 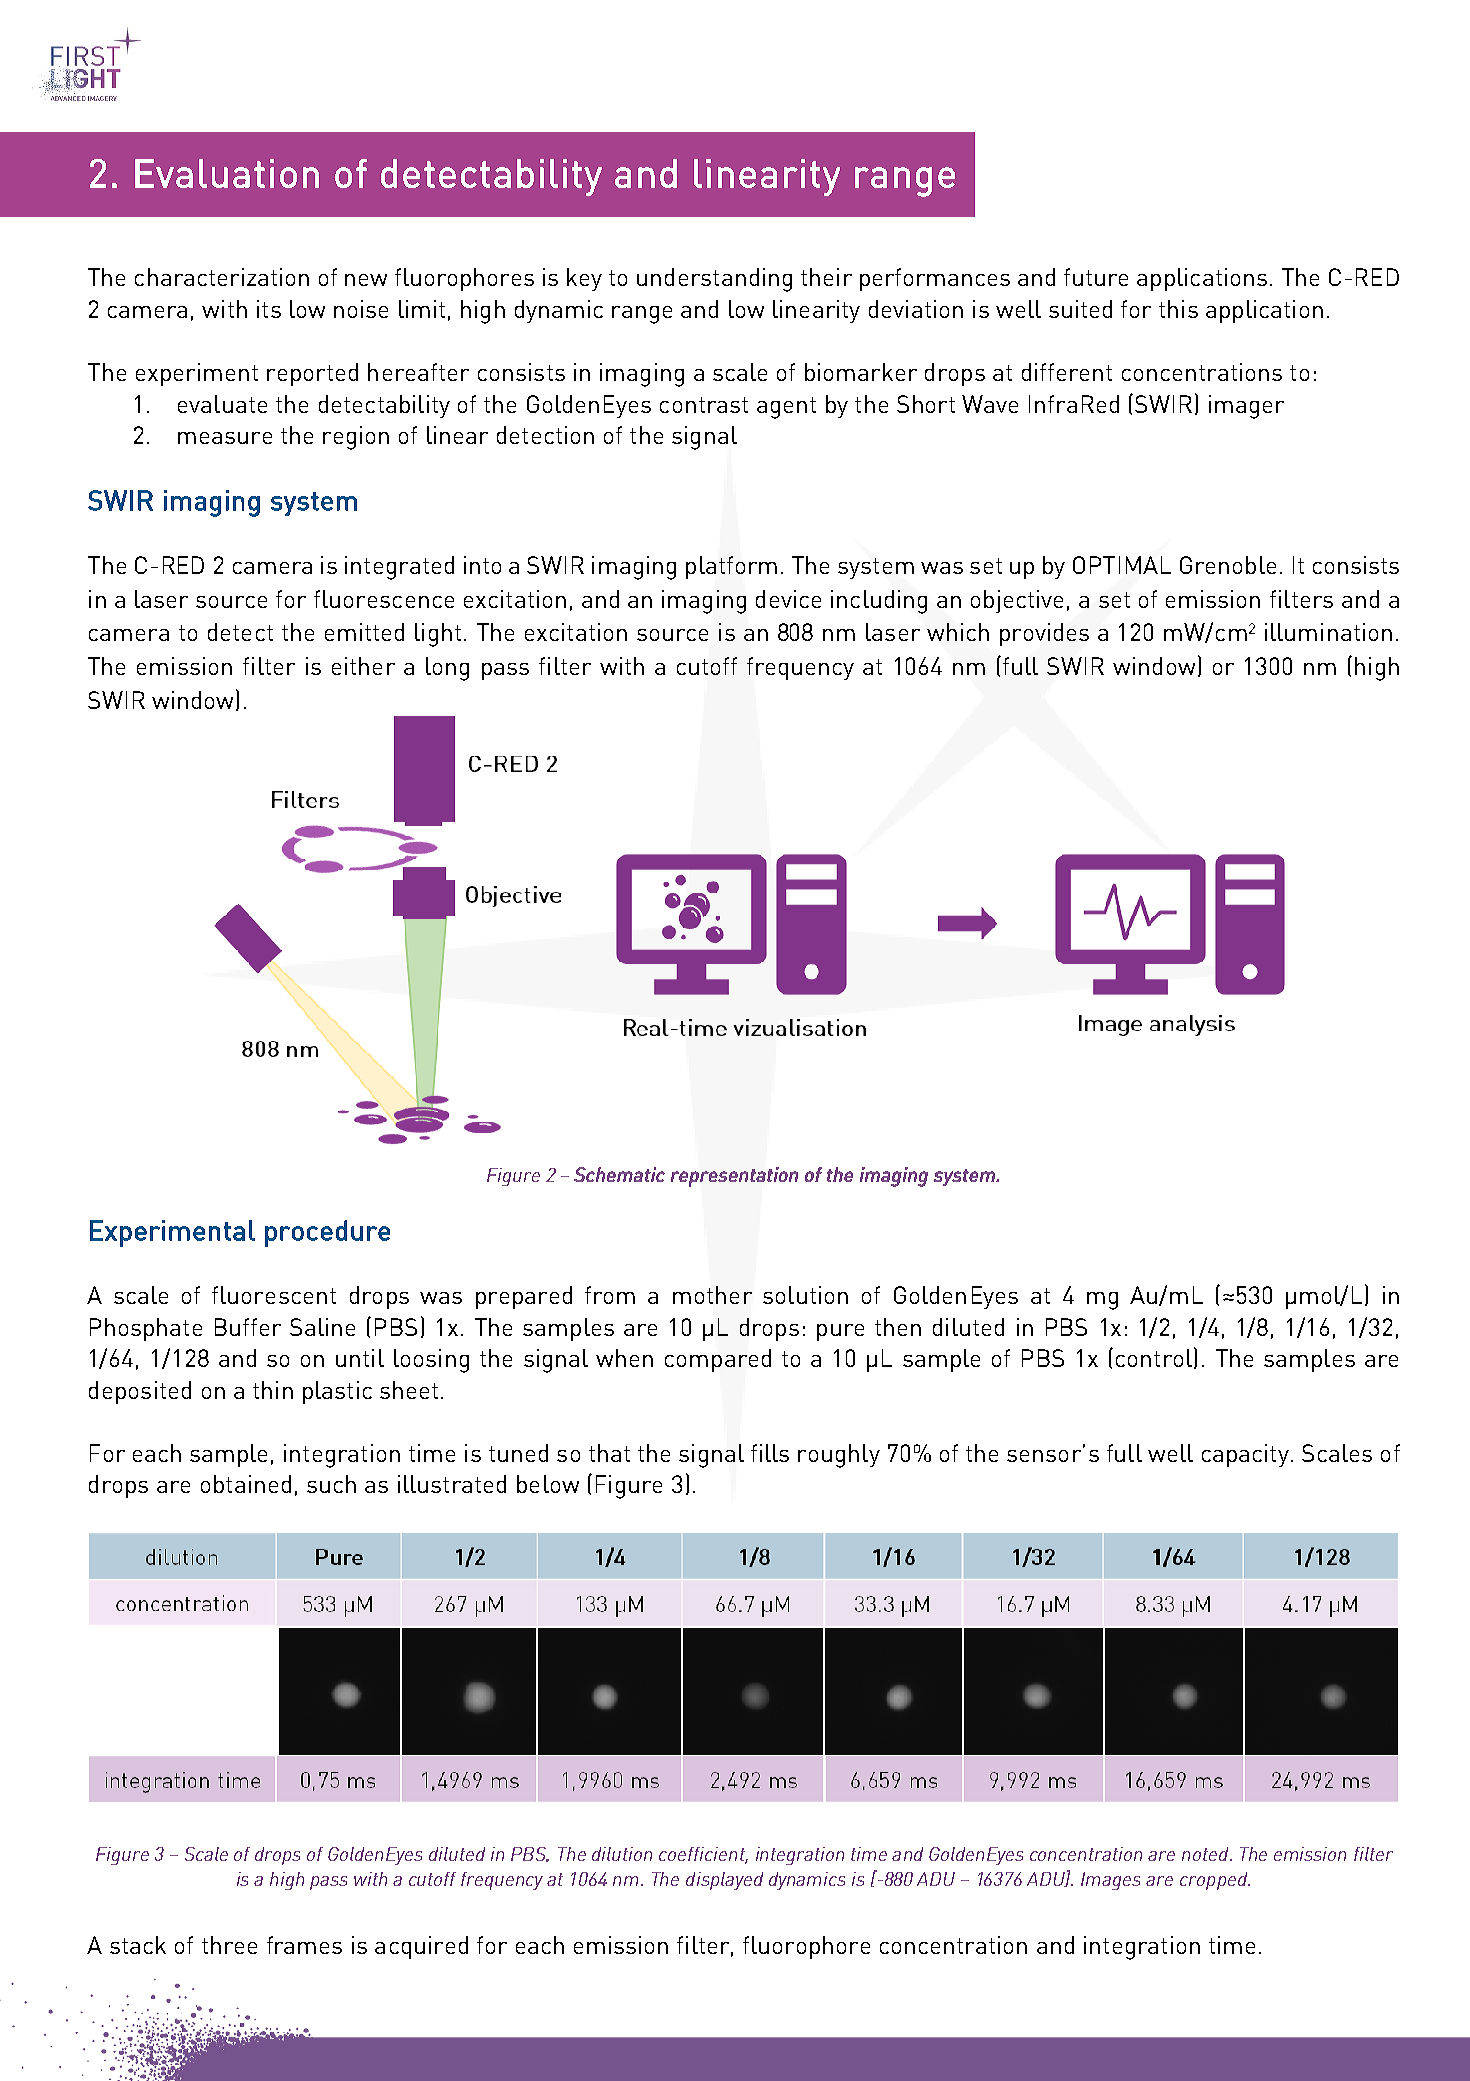 What do you see at coordinates (724, 1881) in the page?
I see `displayed` at bounding box center [724, 1881].
